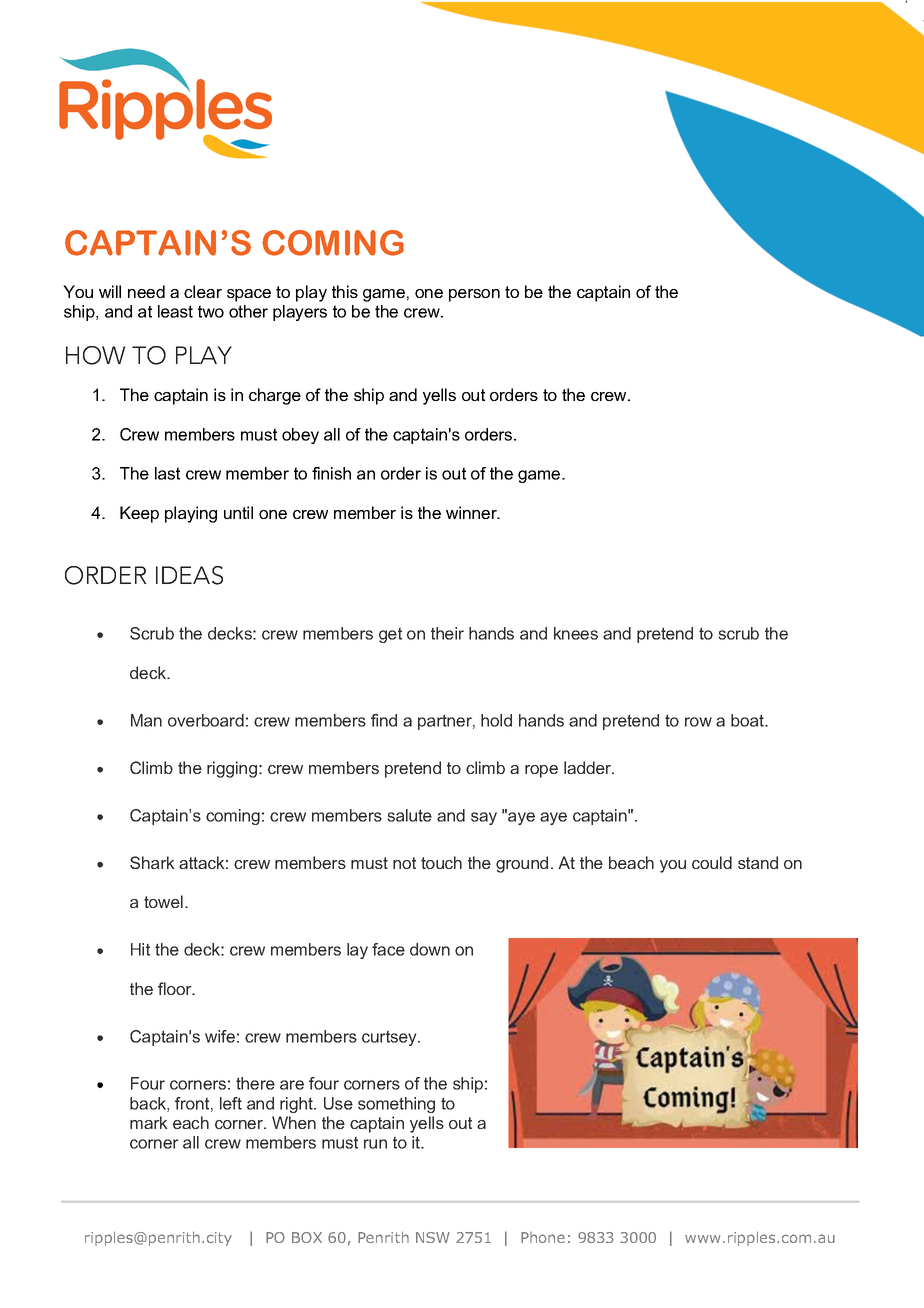  What do you see at coordinates (712, 862) in the screenshot?
I see `could` at bounding box center [712, 862].
